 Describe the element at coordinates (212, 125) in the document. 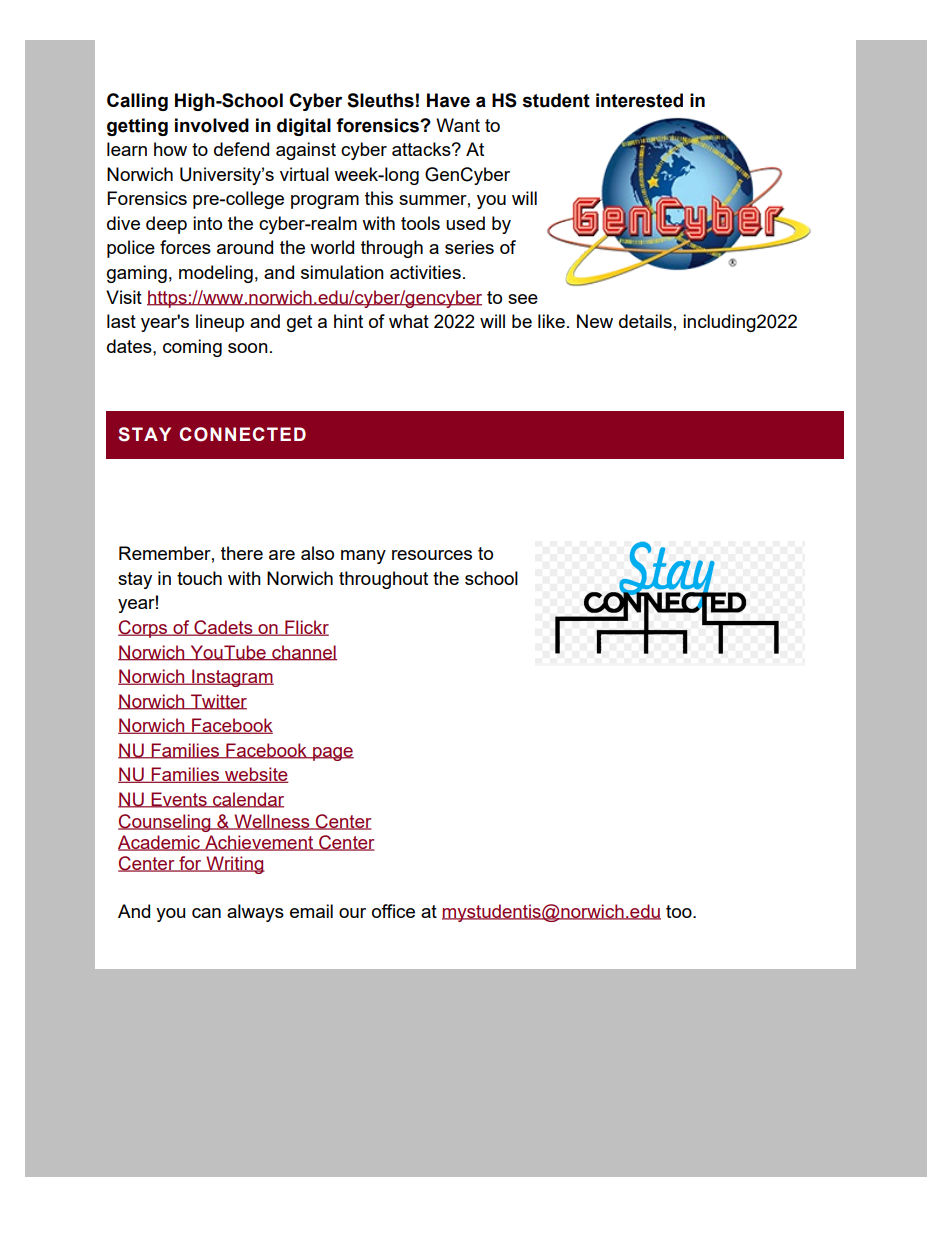

I see `involved` at that location.
